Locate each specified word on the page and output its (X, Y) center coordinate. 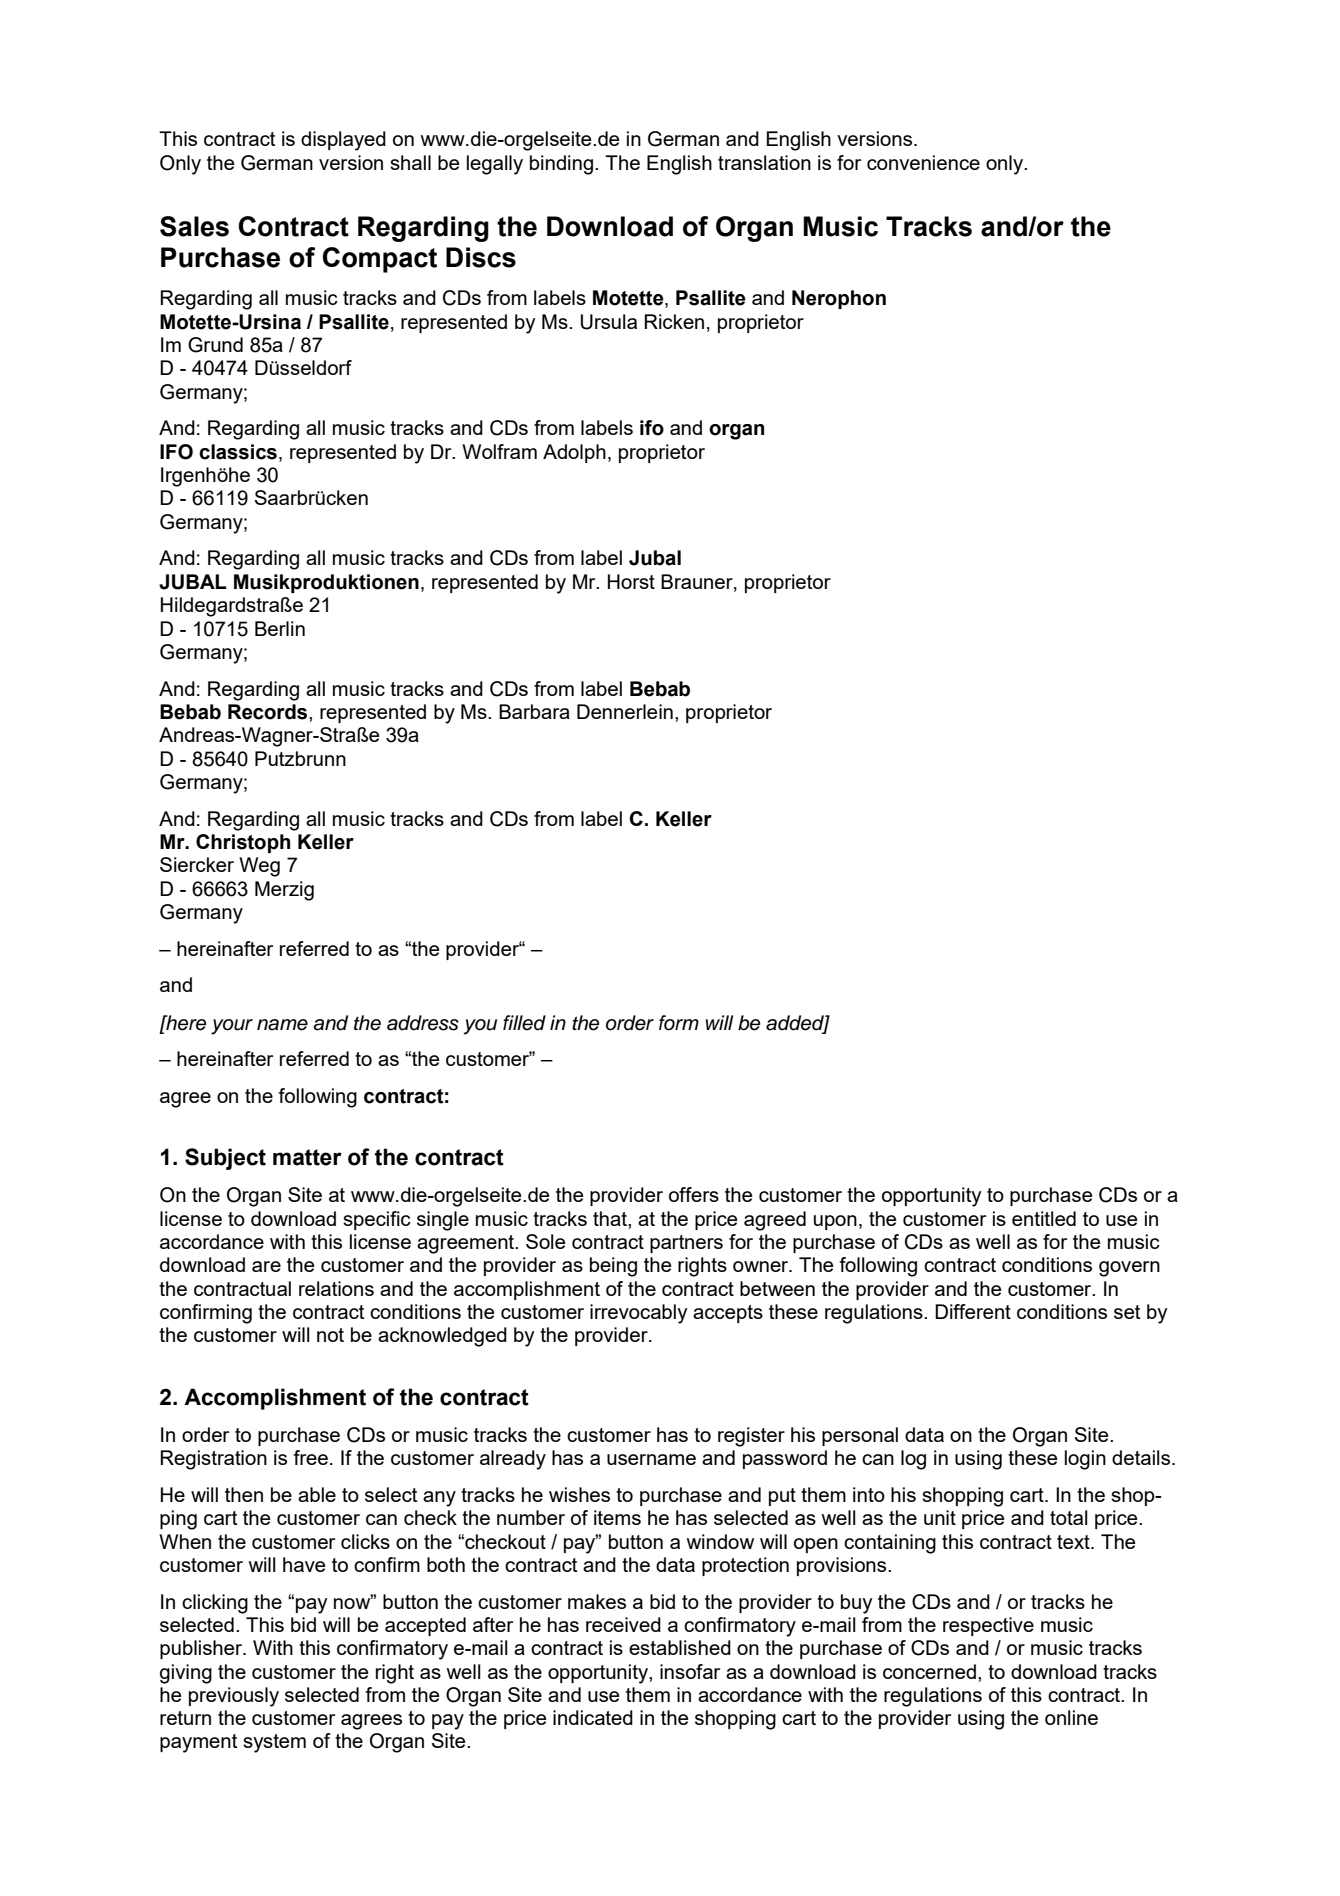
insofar (690, 1671)
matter (307, 1157)
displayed (343, 141)
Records (269, 712)
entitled (1044, 1218)
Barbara (534, 711)
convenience (923, 162)
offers (694, 1194)
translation (764, 162)
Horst (631, 581)
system (274, 1743)
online (1071, 1717)
